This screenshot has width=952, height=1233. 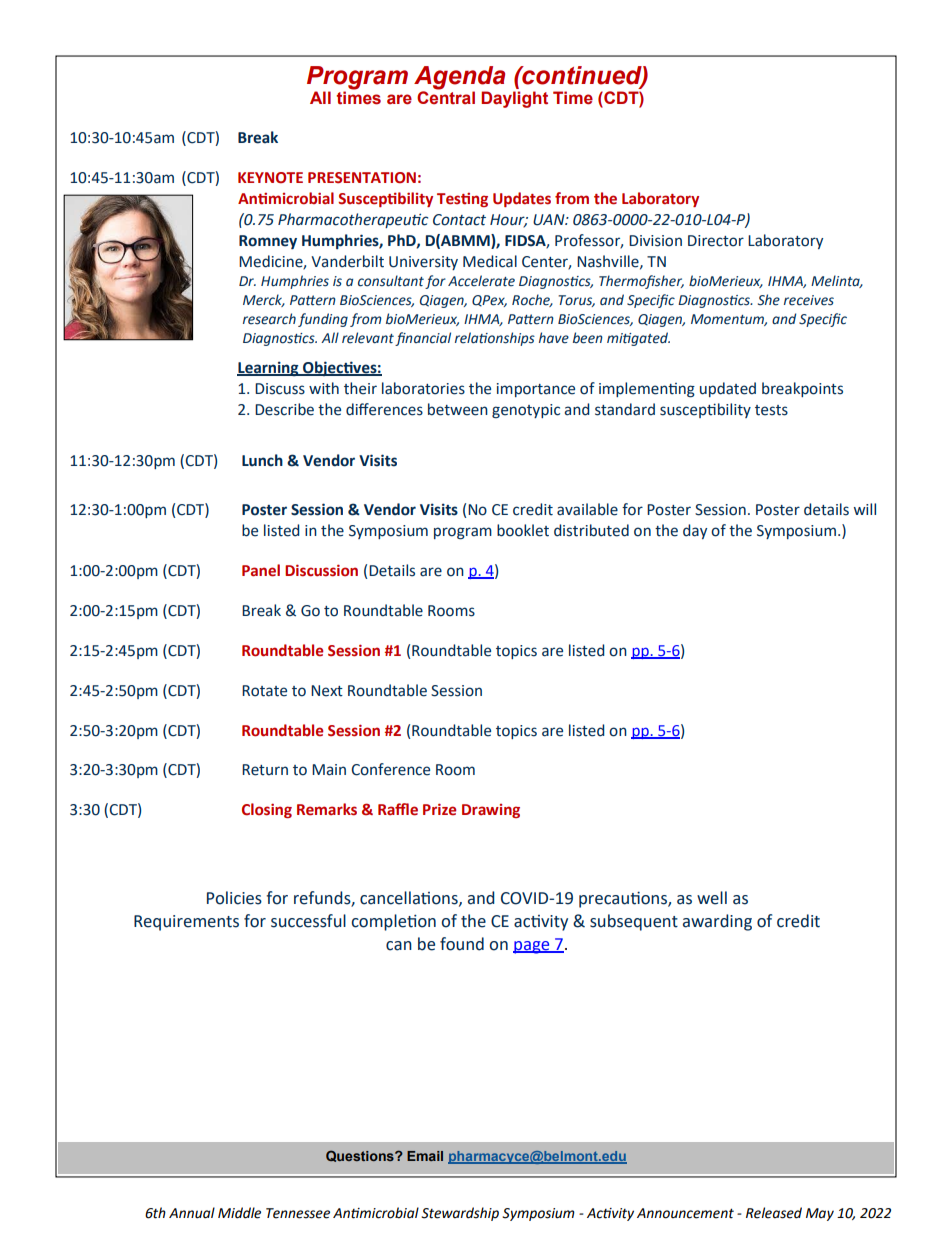 What do you see at coordinates (239, 1213) in the screenshot?
I see `Middle` at bounding box center [239, 1213].
